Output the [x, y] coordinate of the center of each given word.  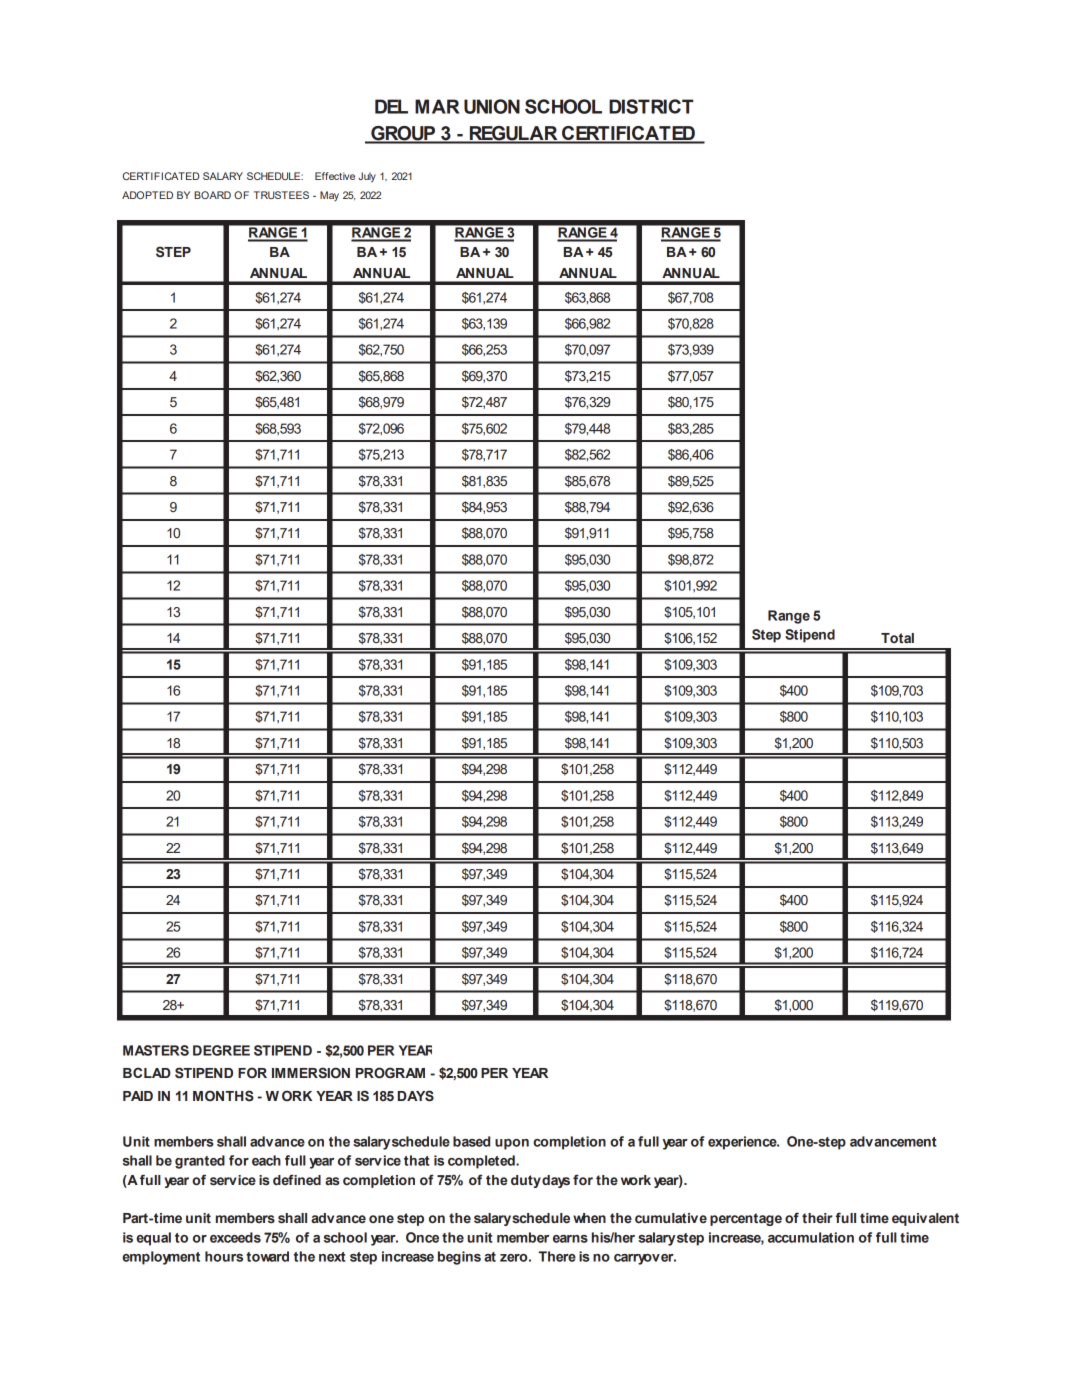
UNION [492, 106]
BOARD [212, 195]
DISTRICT [651, 106]
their [817, 1218]
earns [570, 1239]
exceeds [235, 1237]
